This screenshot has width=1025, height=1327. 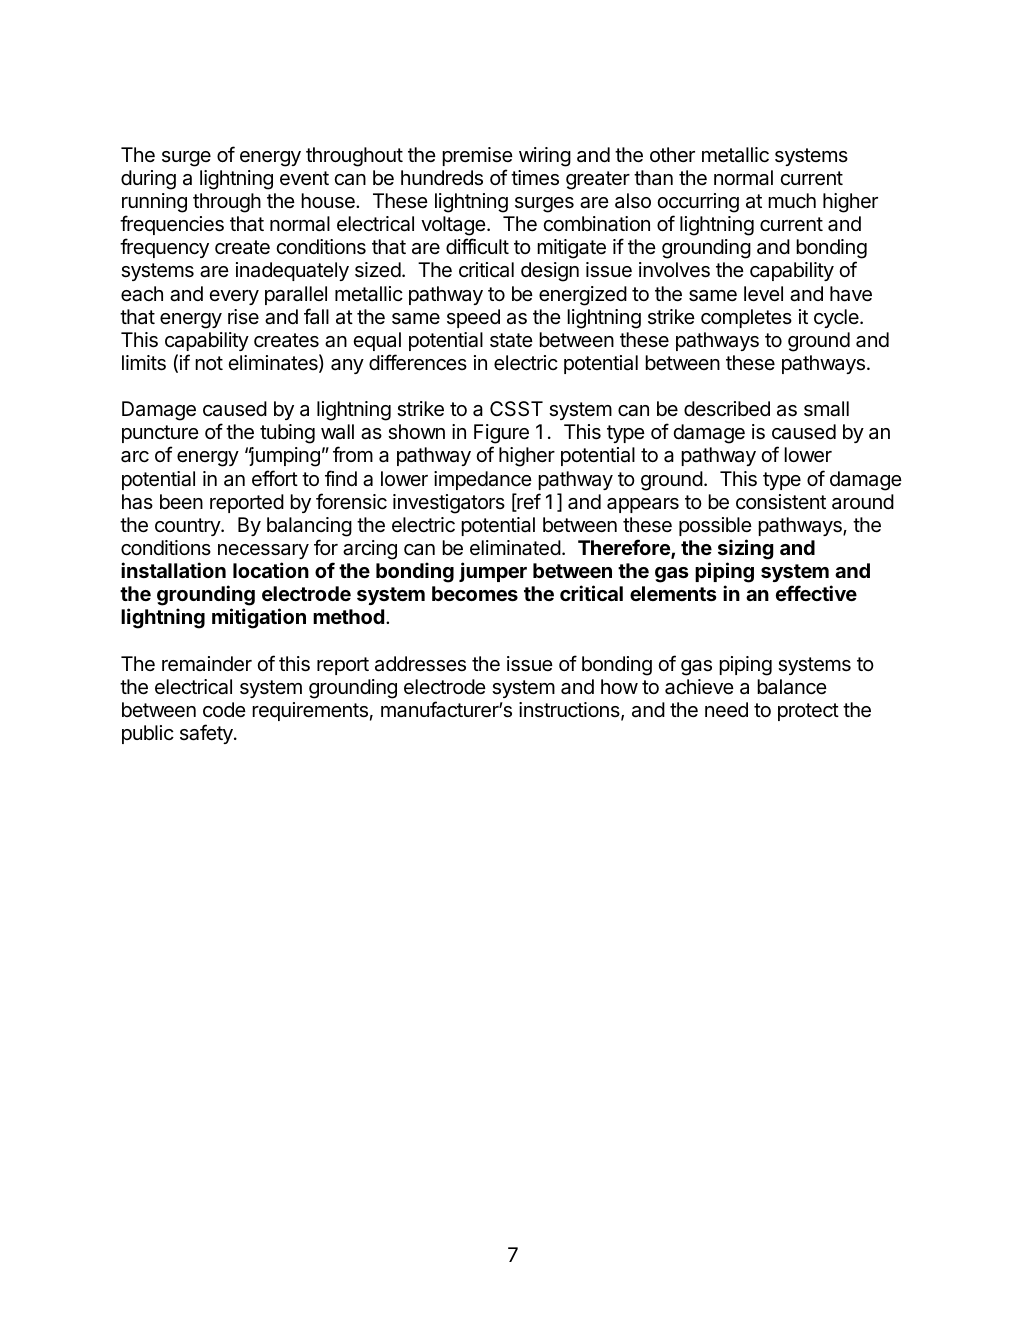 I want to click on much, so click(x=792, y=200).
